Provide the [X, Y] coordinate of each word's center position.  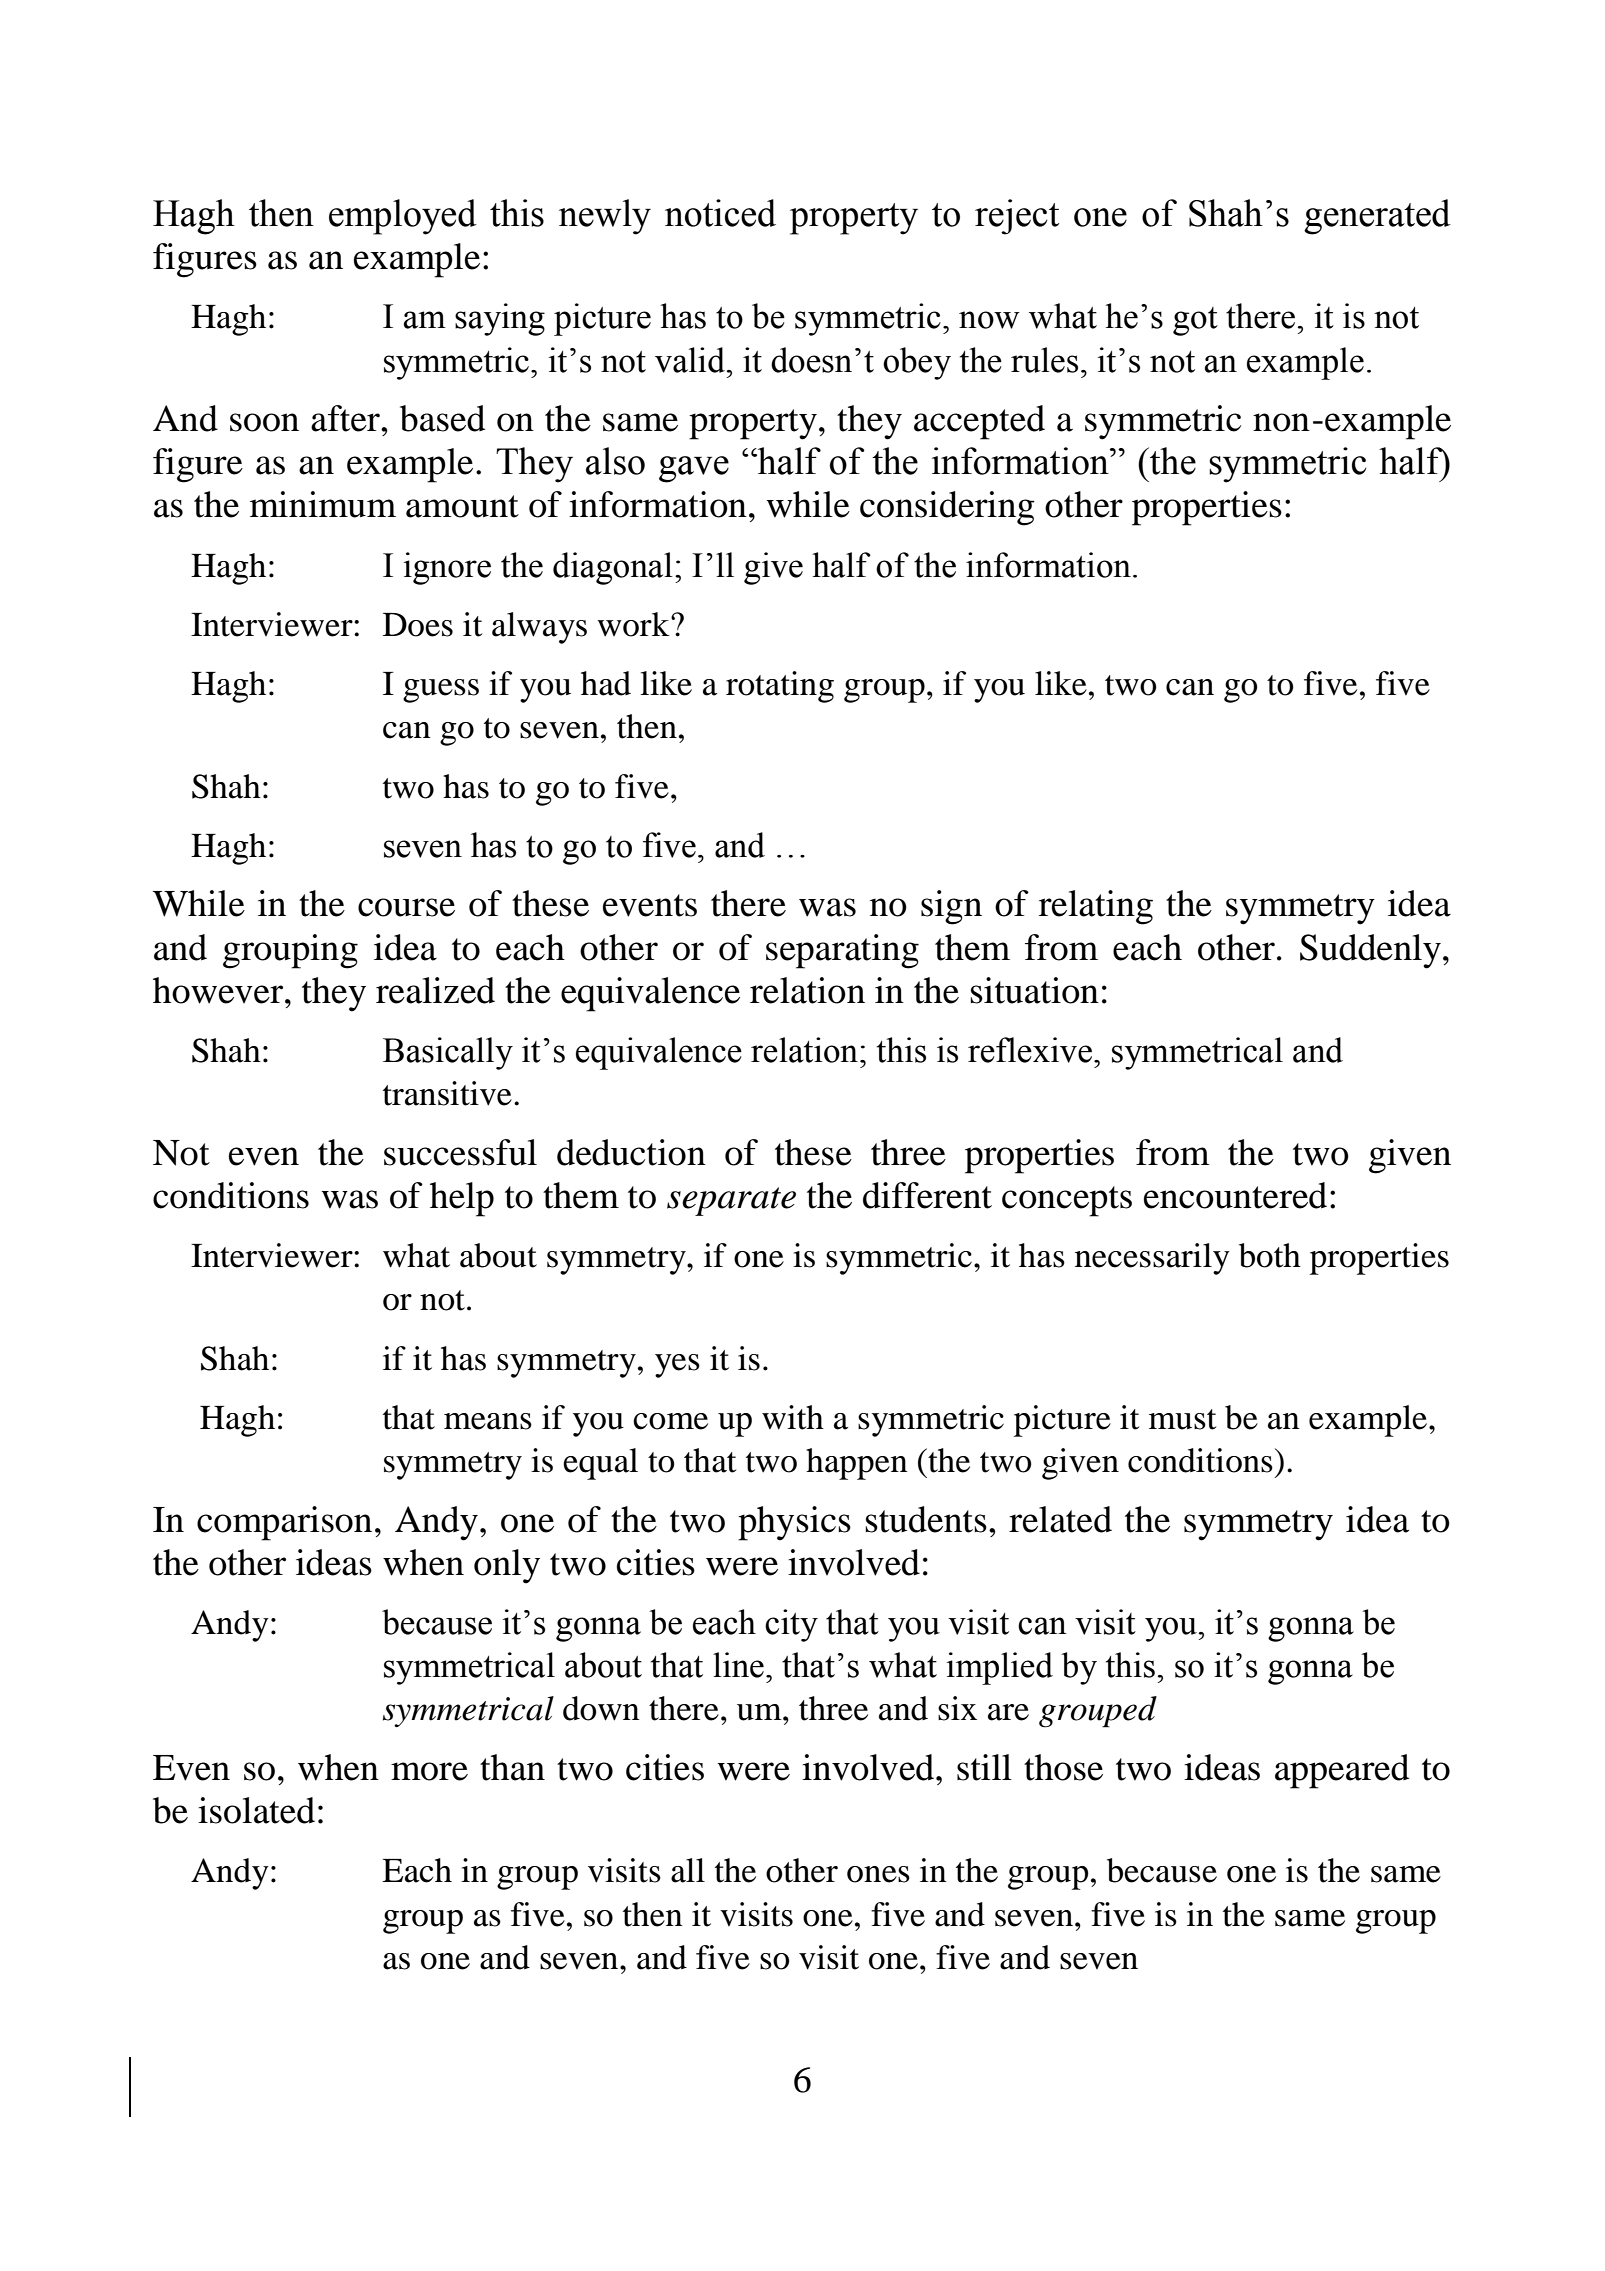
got [1195, 321]
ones [878, 1874]
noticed [720, 213]
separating [842, 951]
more [429, 1771]
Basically [448, 1053]
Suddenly [1370, 951]
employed [403, 217]
